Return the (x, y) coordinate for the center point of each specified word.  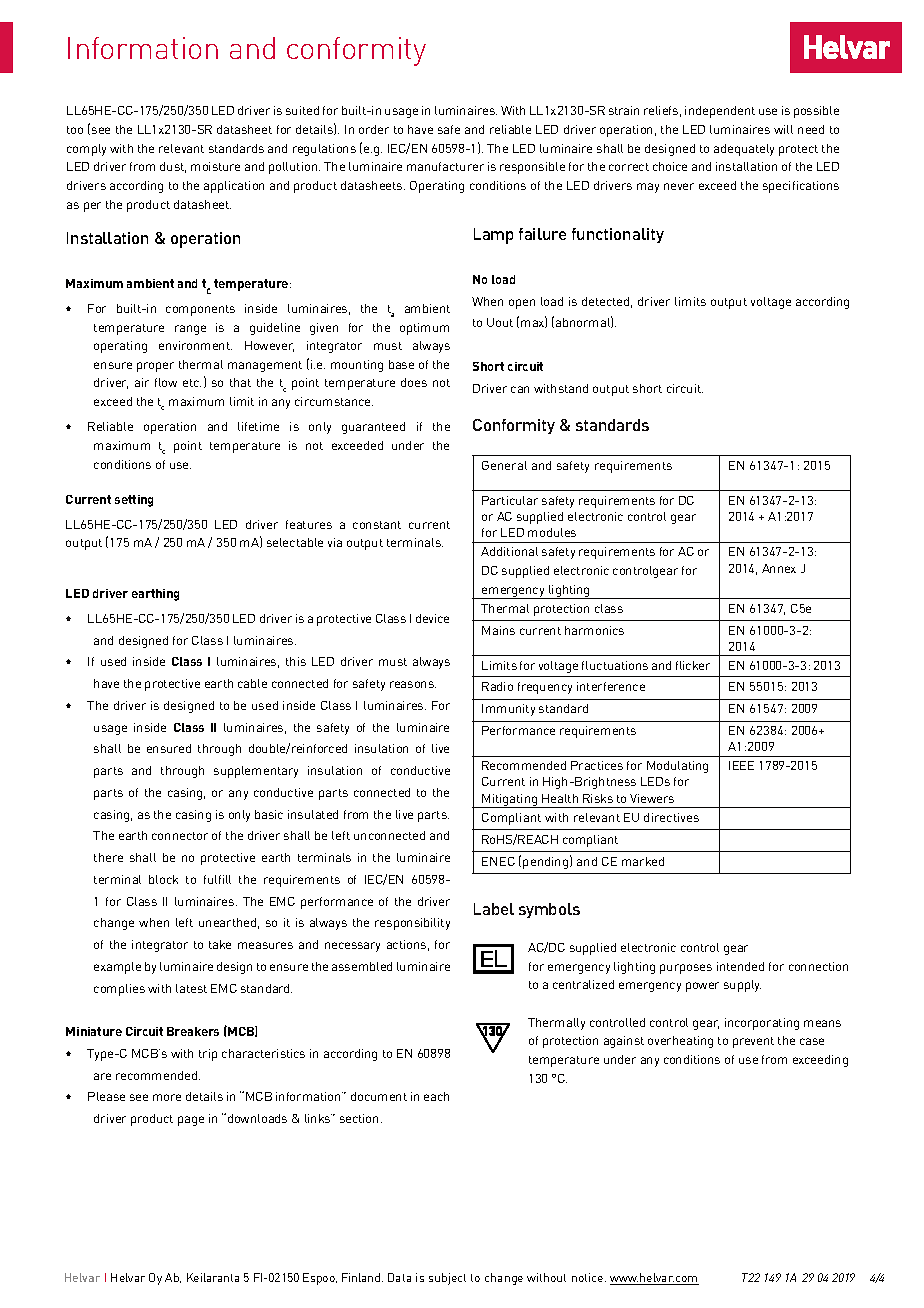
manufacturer (445, 166)
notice (589, 1277)
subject (447, 1279)
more (167, 1097)
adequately (744, 150)
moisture (215, 166)
